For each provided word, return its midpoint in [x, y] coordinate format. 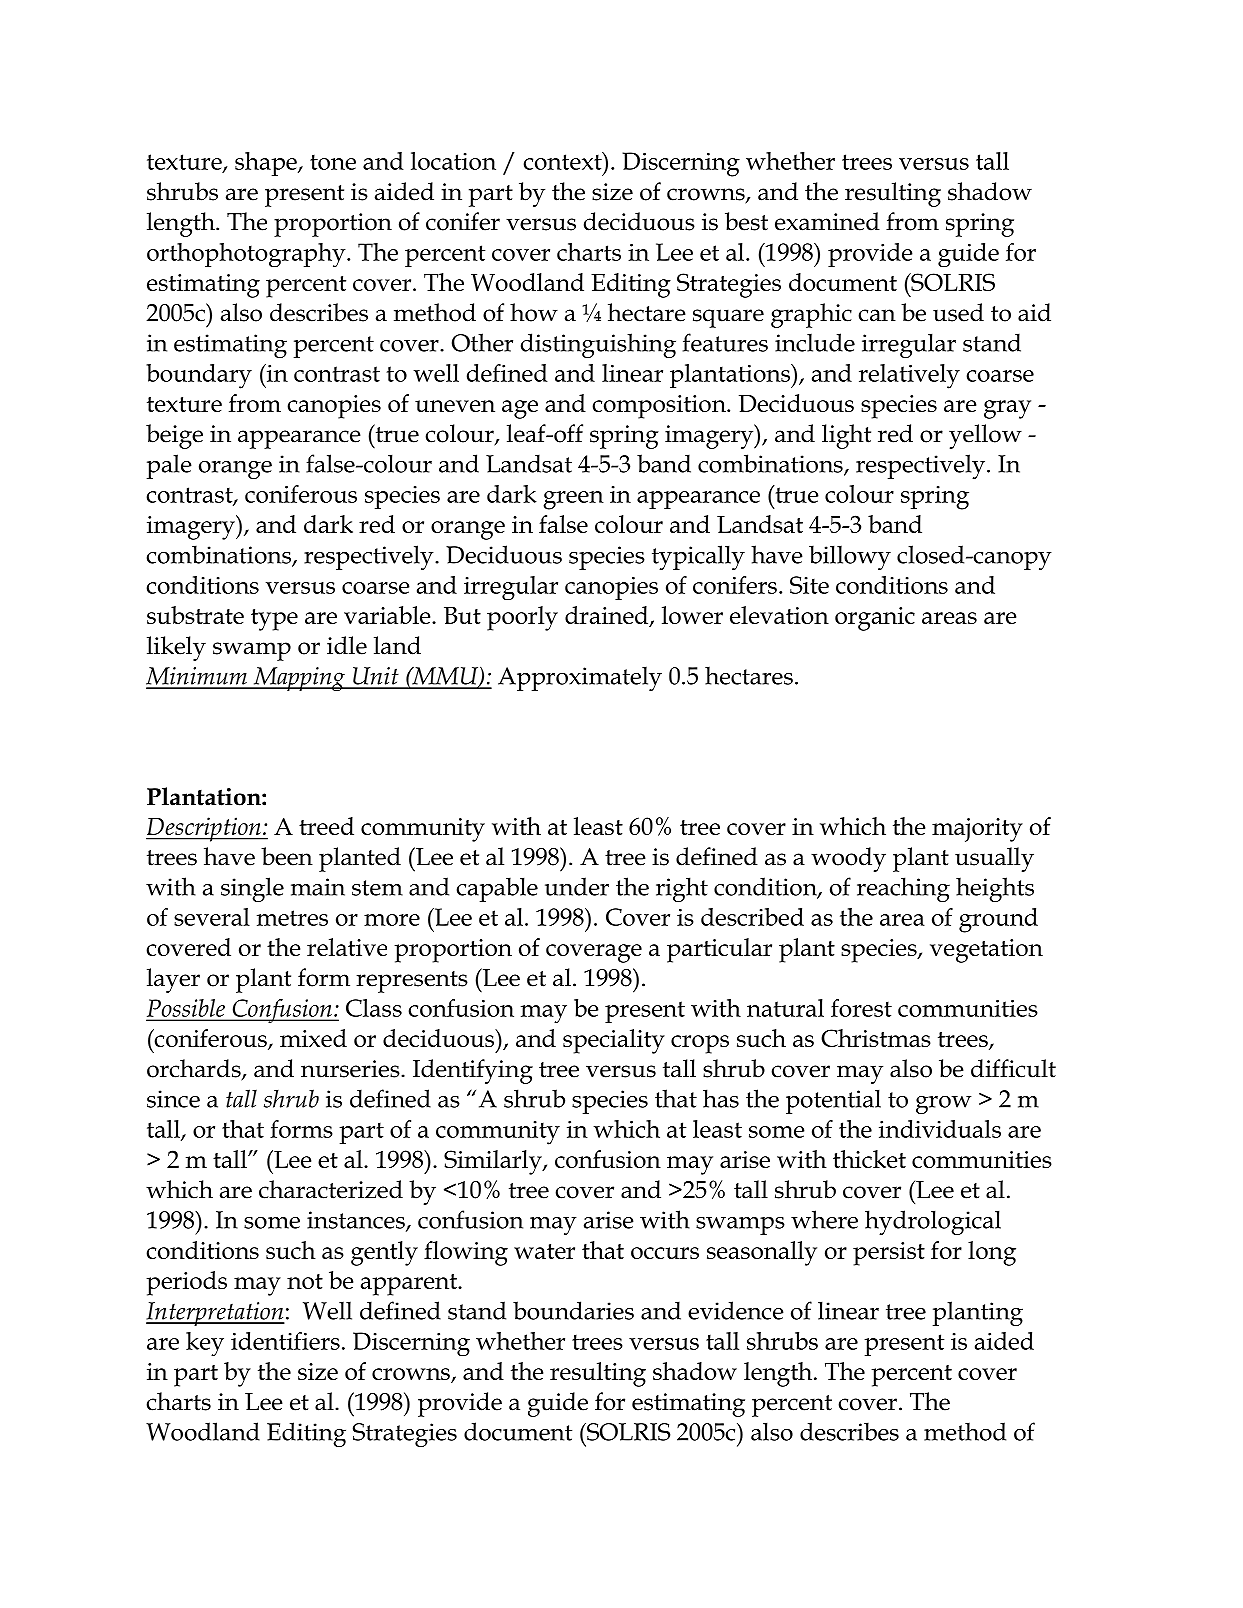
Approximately [580, 678]
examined [827, 221]
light [846, 436]
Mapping [299, 679]
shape [267, 164]
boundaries [573, 1310]
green [573, 500]
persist [889, 1254]
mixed [313, 1038]
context [564, 161]
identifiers [285, 1341]
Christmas [876, 1038]
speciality [614, 1041]
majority [977, 830]
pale [169, 466]
